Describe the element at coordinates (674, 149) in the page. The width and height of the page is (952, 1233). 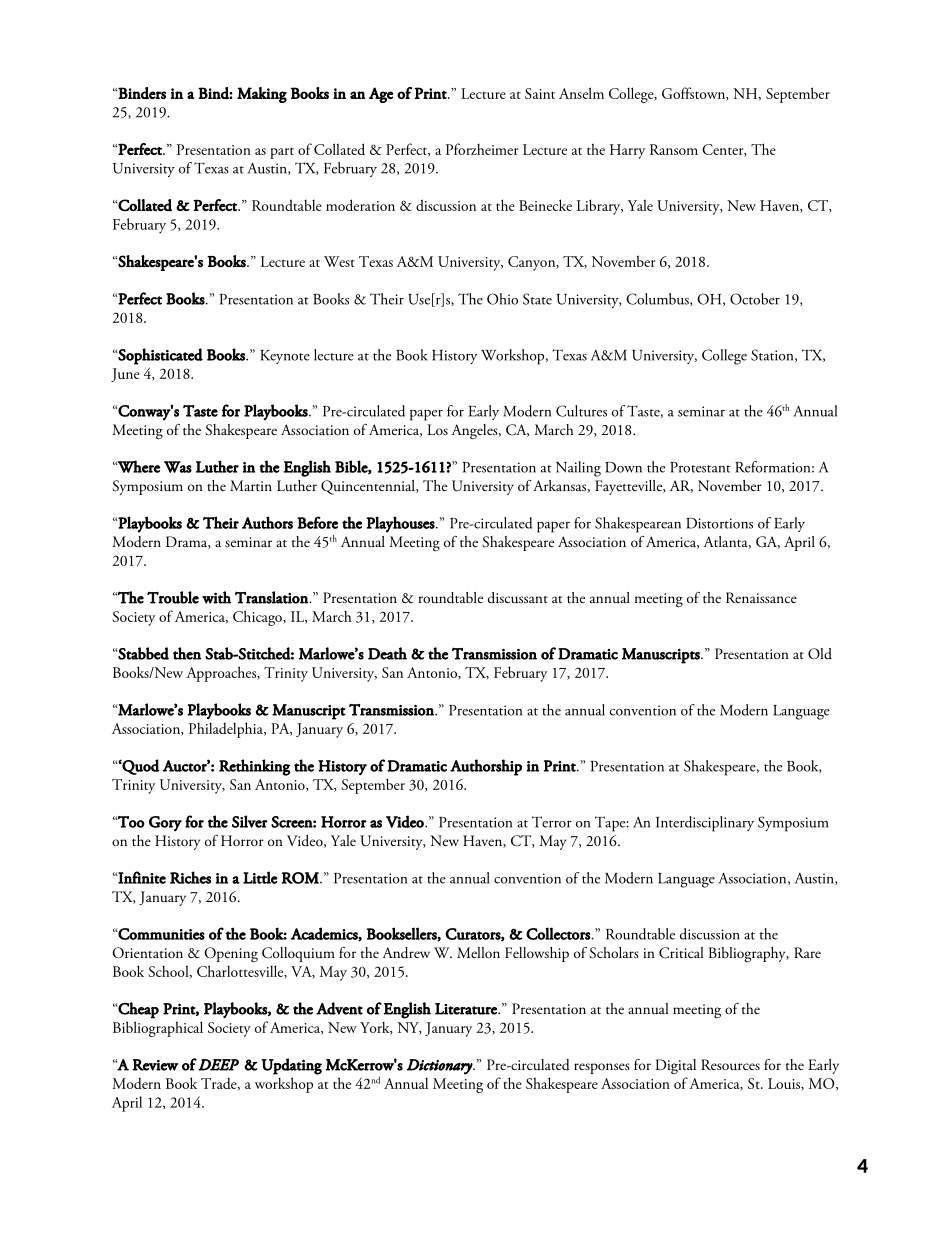
I see `Ransom` at that location.
